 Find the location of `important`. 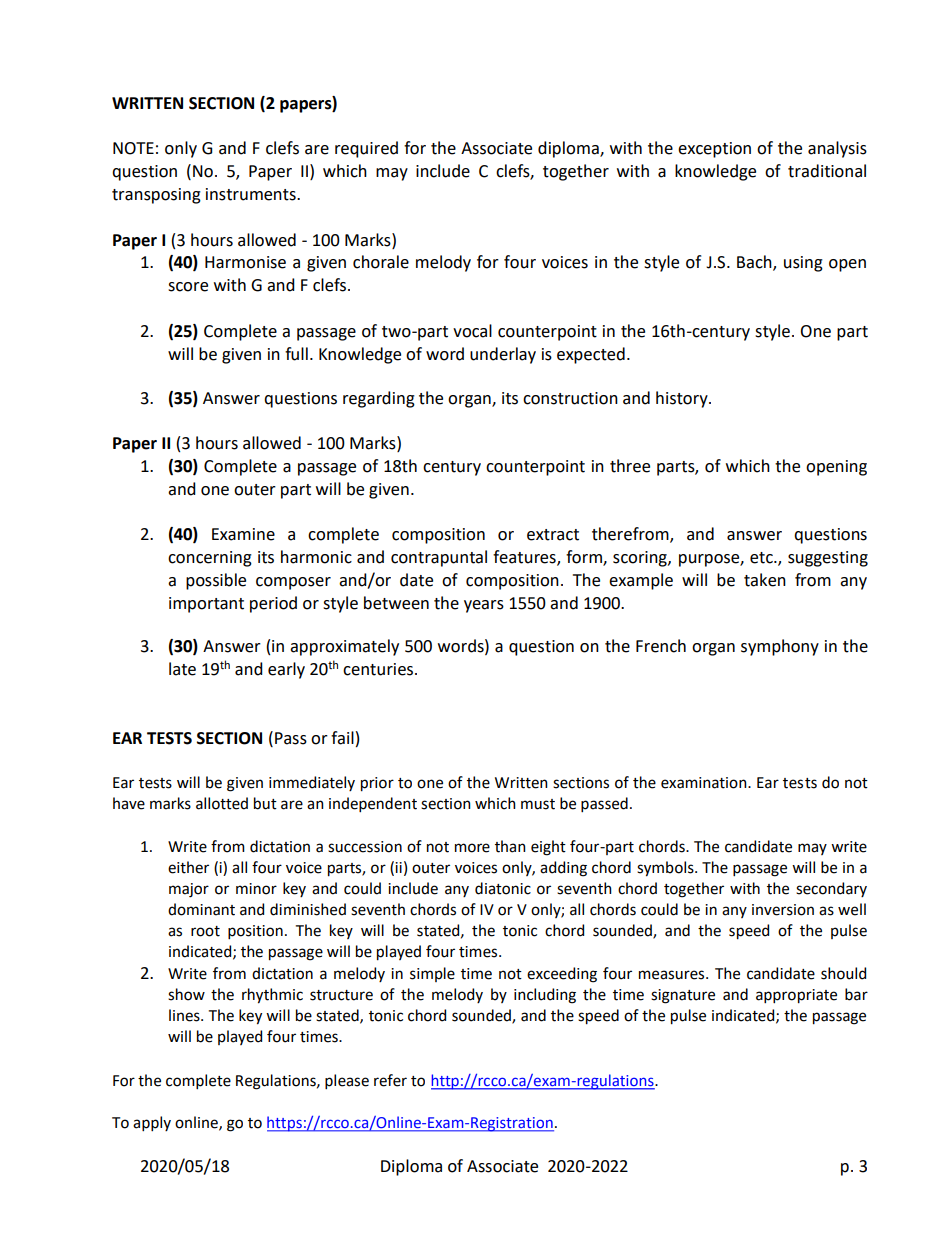

important is located at coordinates (206, 605).
